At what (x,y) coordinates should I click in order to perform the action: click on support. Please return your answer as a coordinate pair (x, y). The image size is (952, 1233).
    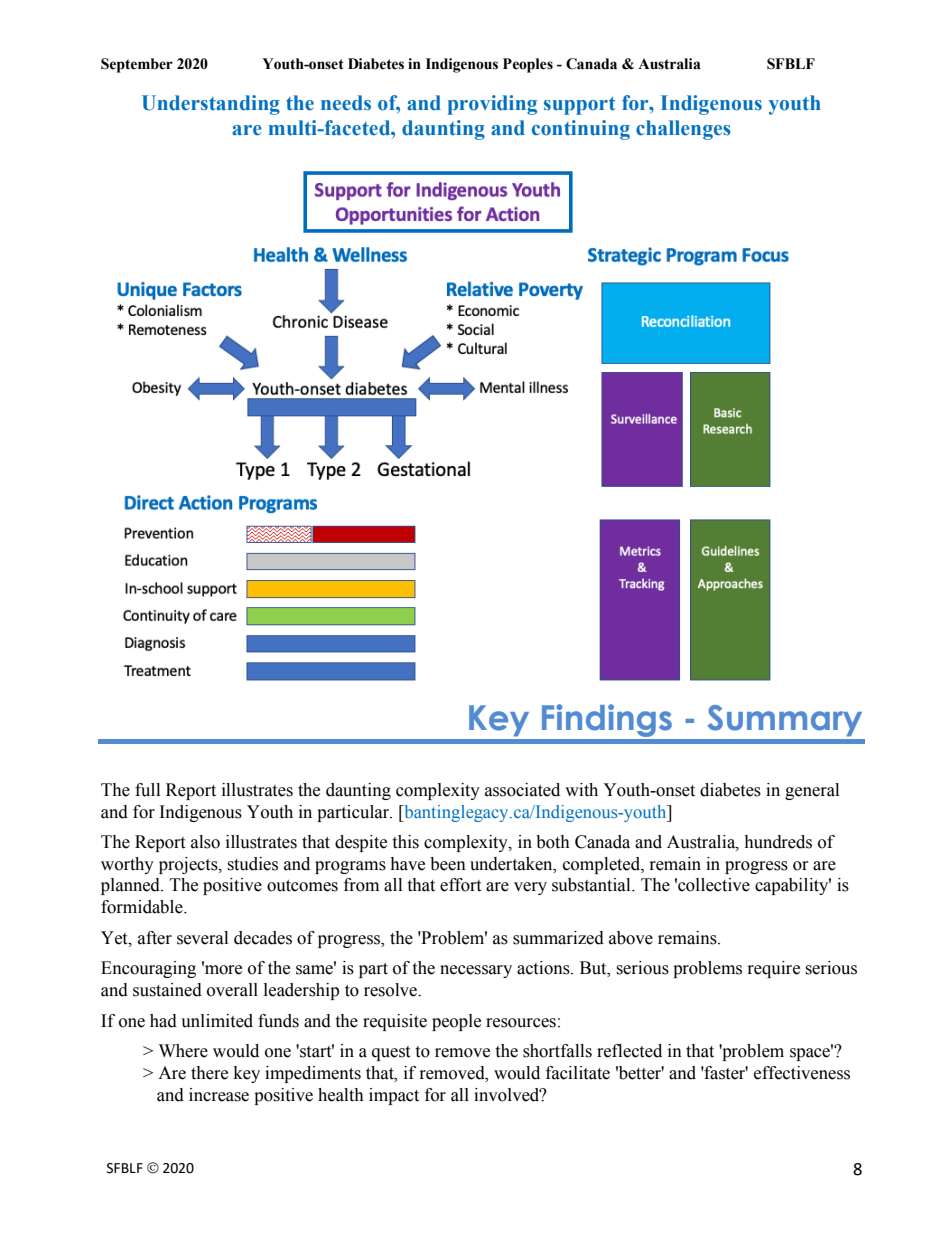
    Looking at the image, I should click on (580, 106).
